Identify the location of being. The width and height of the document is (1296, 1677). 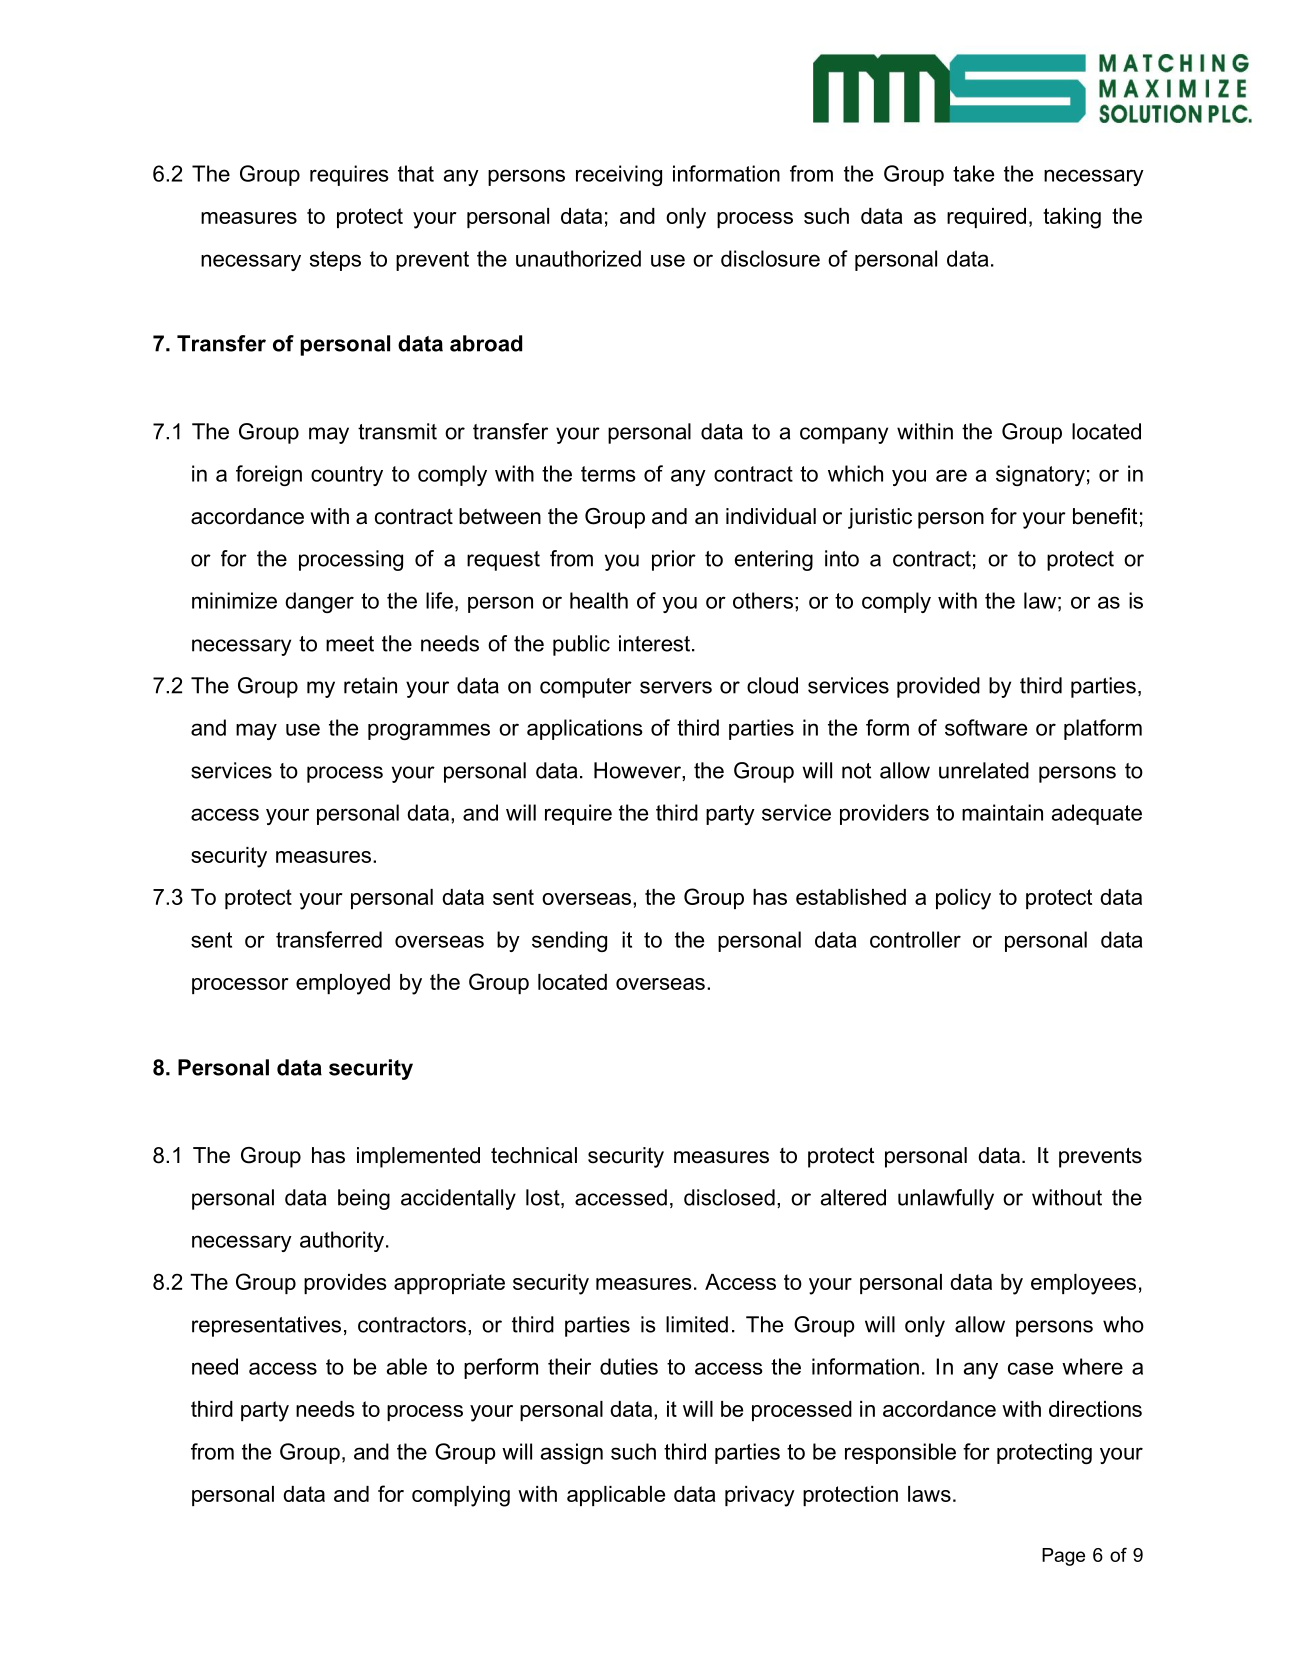
(364, 1199).
